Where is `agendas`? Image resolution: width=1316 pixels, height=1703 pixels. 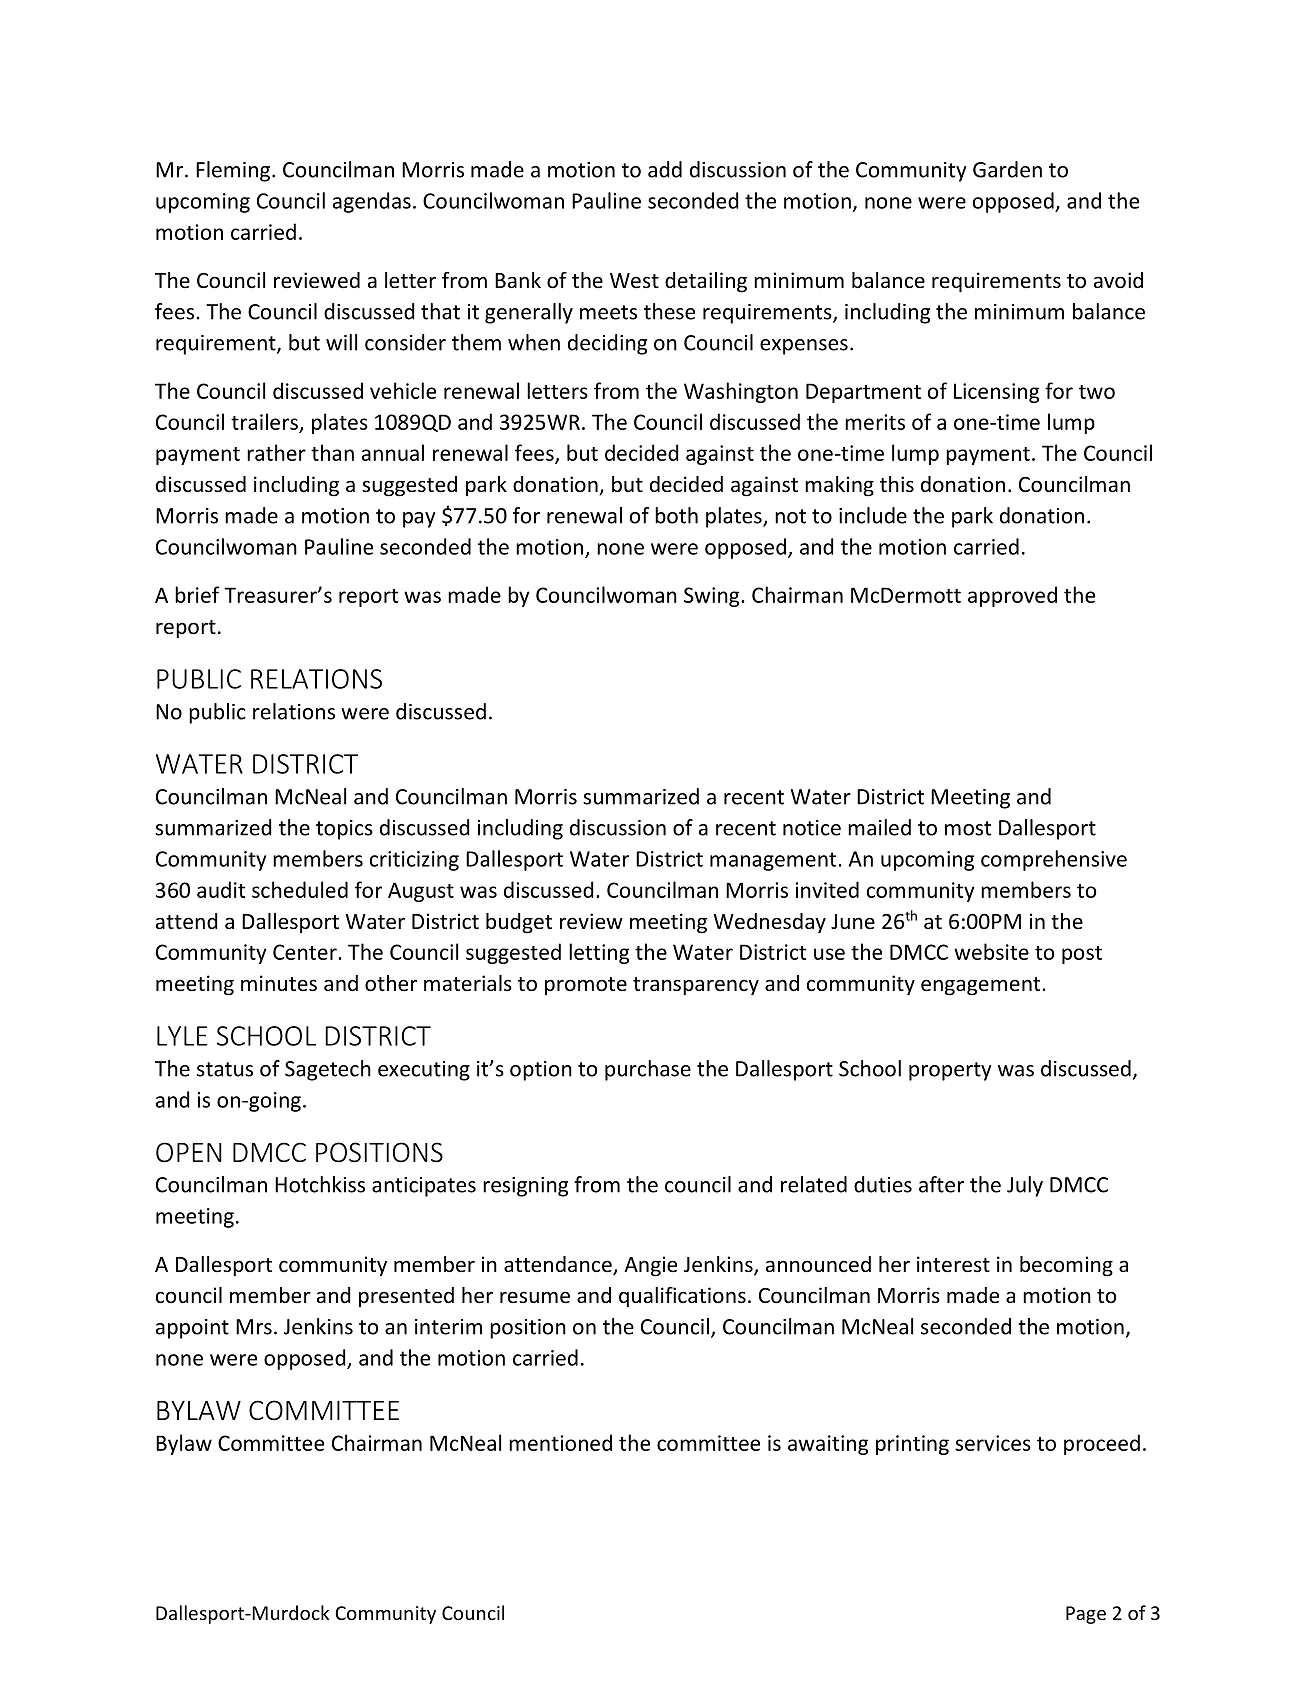 agendas is located at coordinates (372, 202).
